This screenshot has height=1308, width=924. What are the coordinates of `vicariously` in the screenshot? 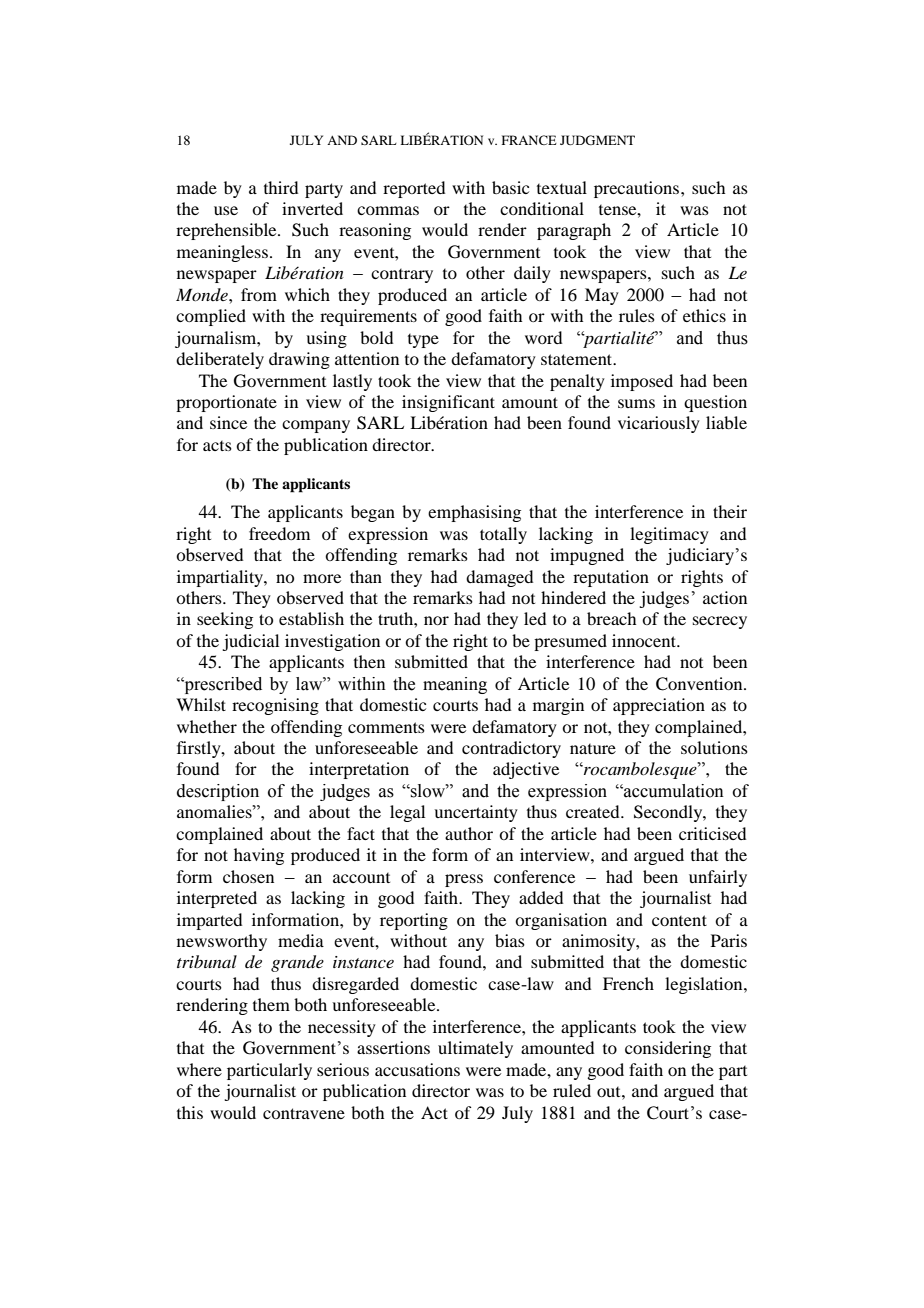 It's located at (659, 424).
